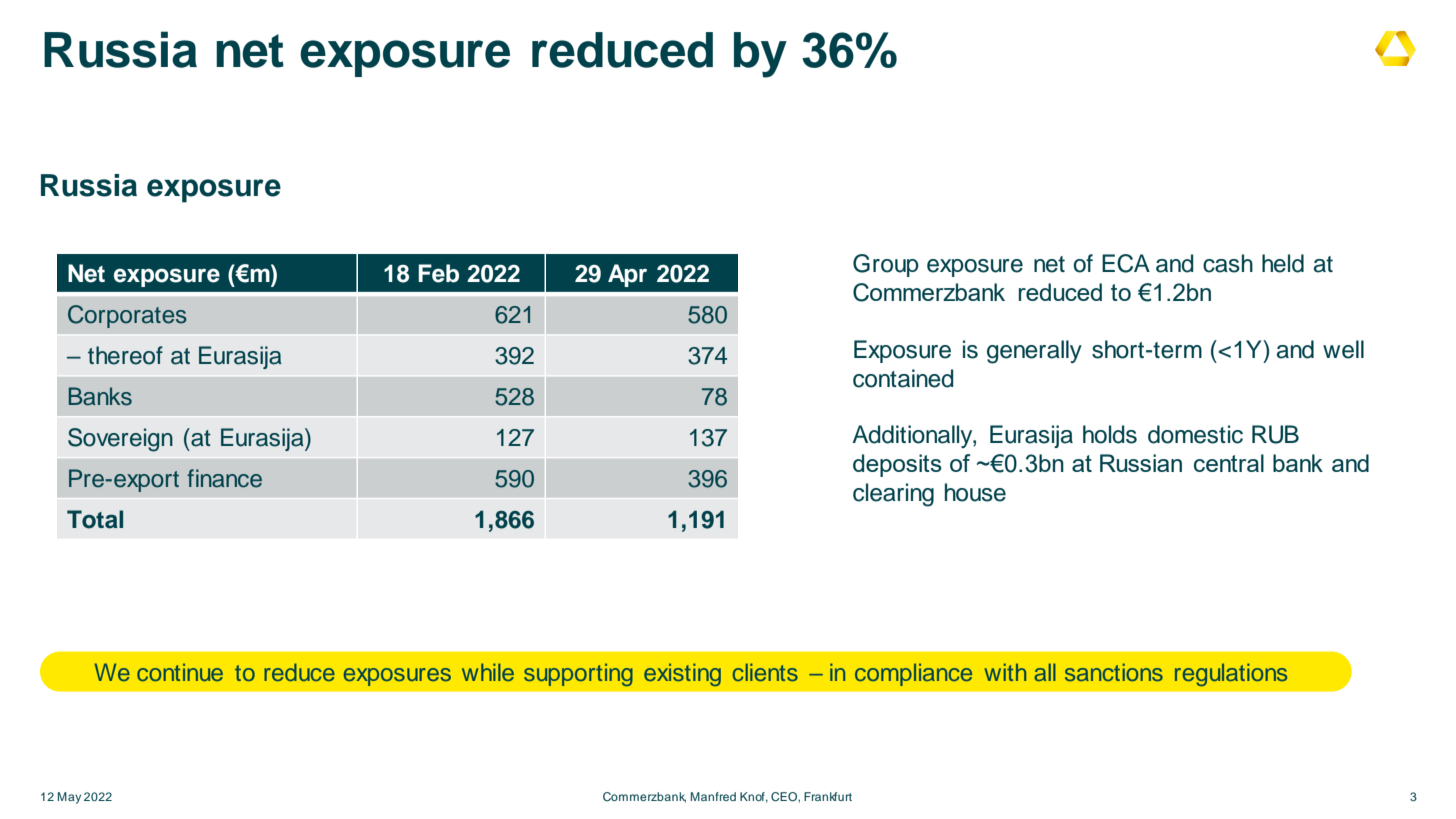 The width and height of the screenshot is (1456, 819). I want to click on cash, so click(1228, 263).
